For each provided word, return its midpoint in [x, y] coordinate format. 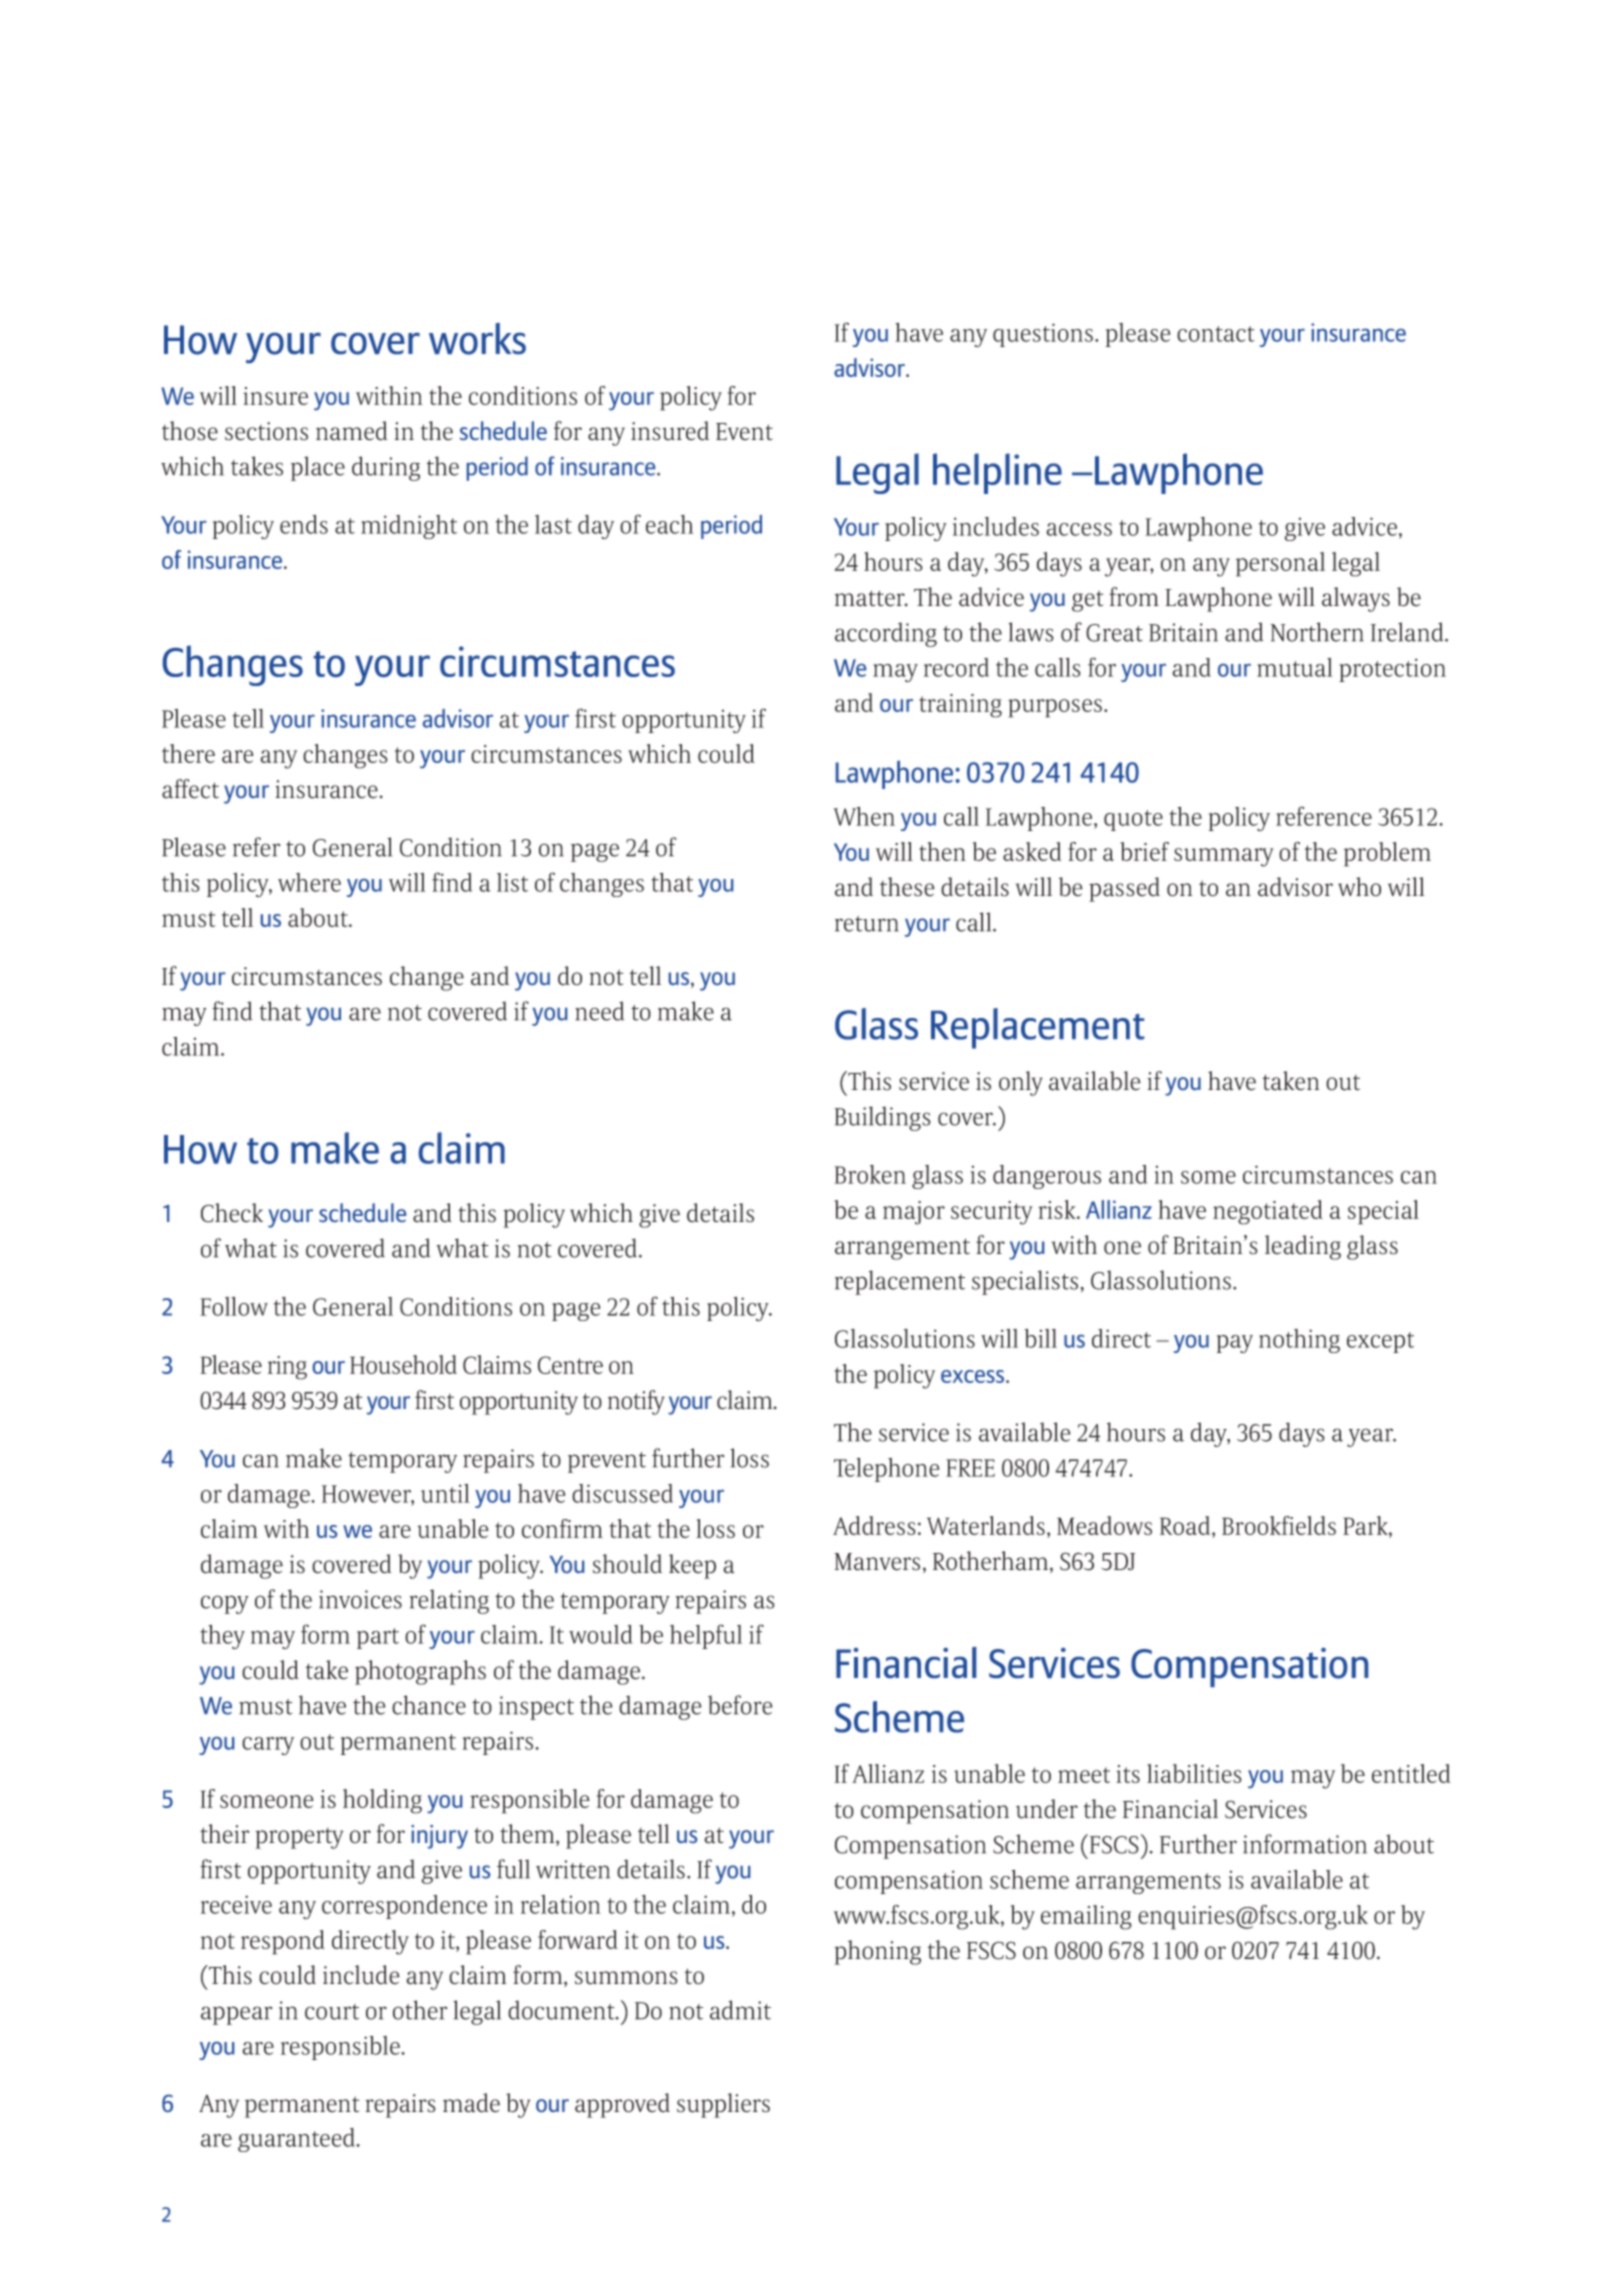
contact [1216, 334]
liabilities [1194, 1773]
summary [1224, 857]
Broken [870, 1174]
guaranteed [298, 2140]
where [309, 882]
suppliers [723, 2105]
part [378, 1638]
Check [232, 1213]
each [670, 524]
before [740, 1705]
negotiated [1268, 1212]
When [864, 816]
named [352, 431]
